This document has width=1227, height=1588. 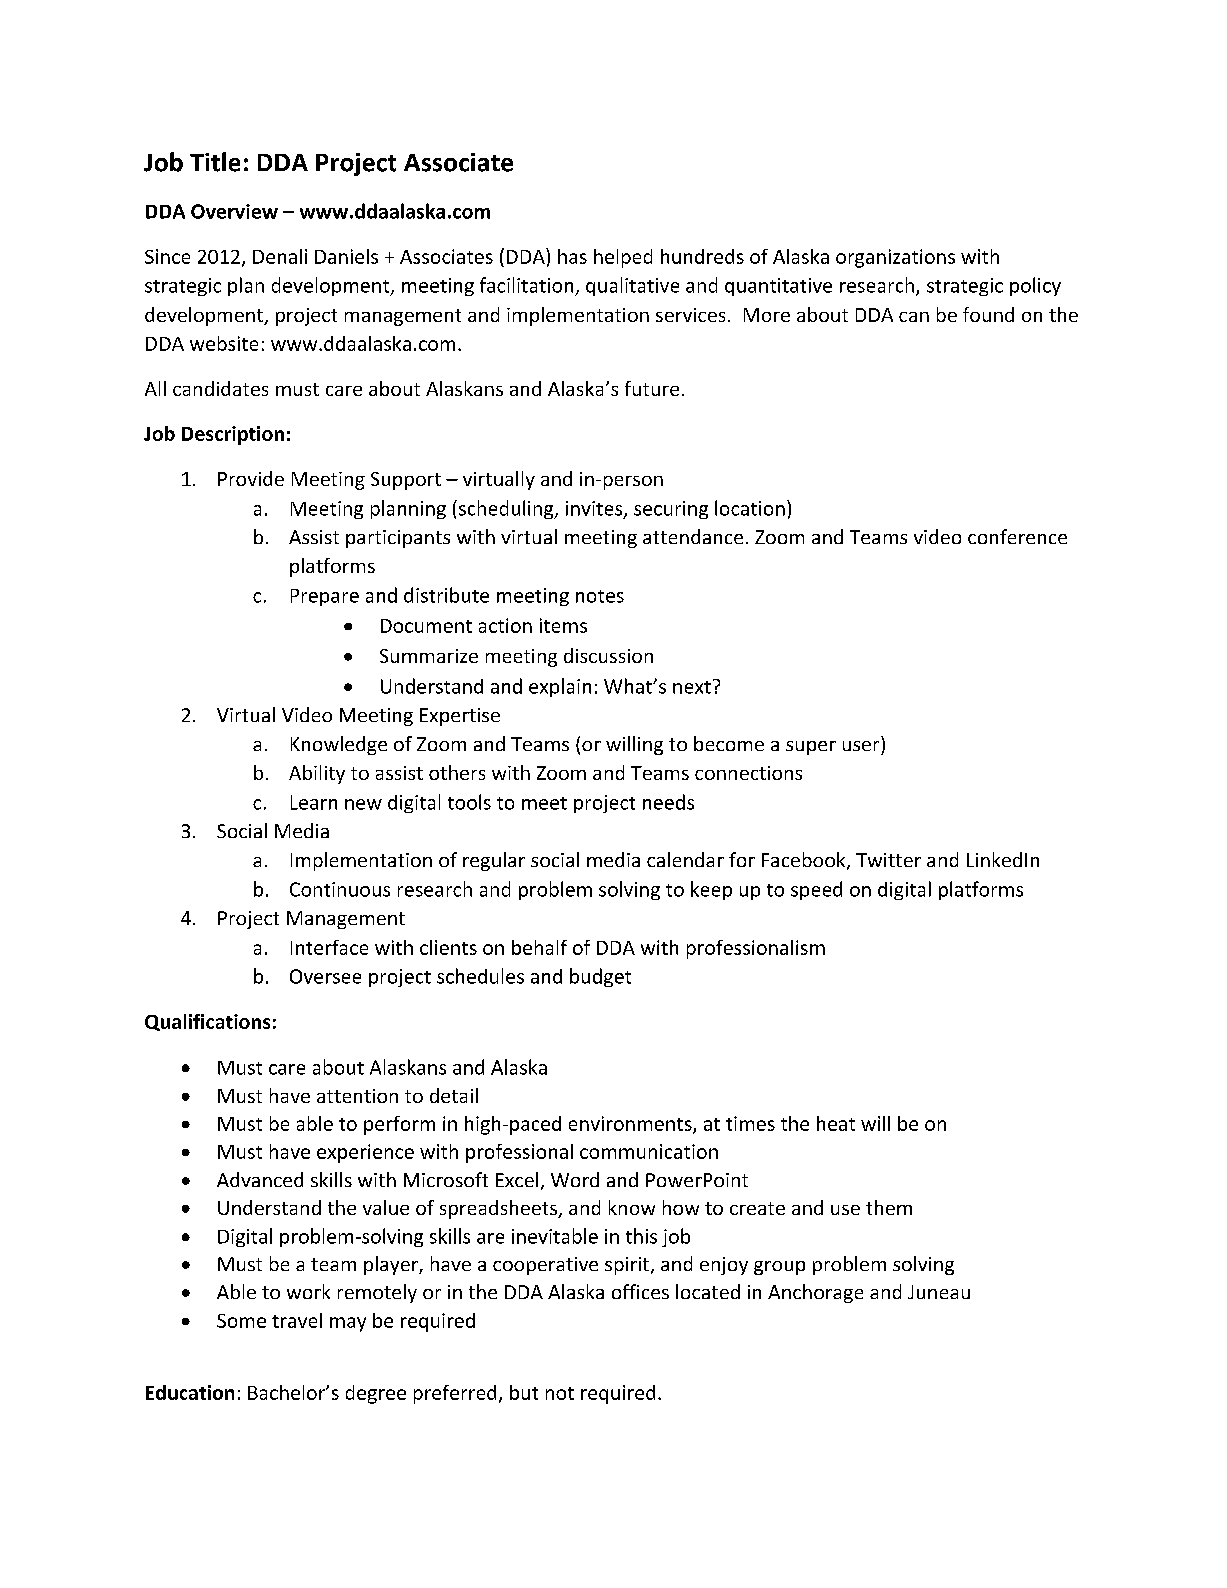 What do you see at coordinates (234, 211) in the document?
I see `Overview` at bounding box center [234, 211].
